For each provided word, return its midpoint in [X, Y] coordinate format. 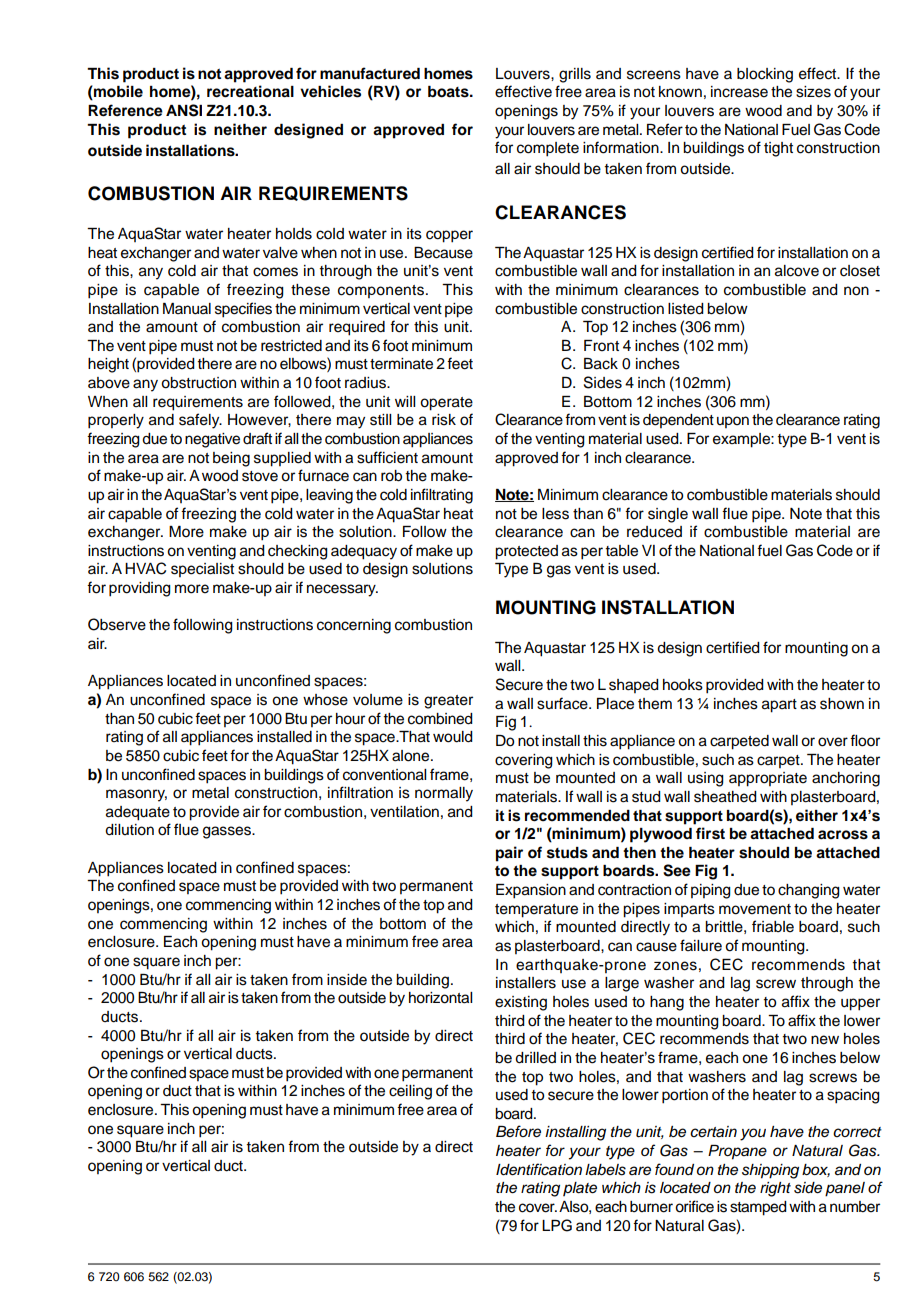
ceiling [410, 1092]
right [775, 1189]
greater [448, 702]
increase [739, 92]
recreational [250, 91]
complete [548, 149]
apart [779, 706]
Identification [539, 1169]
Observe [117, 624]
